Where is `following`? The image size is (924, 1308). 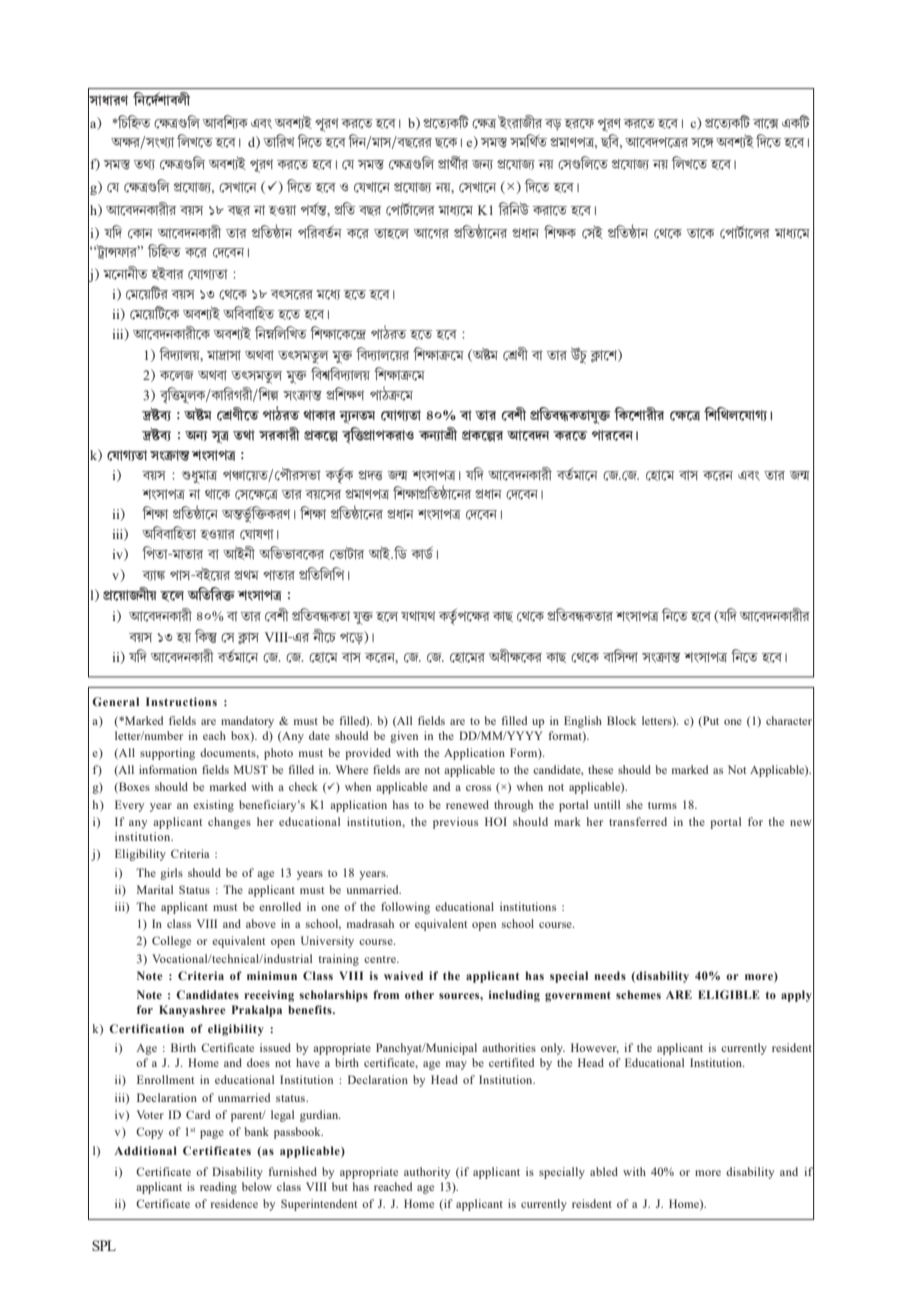
following is located at coordinates (405, 908).
